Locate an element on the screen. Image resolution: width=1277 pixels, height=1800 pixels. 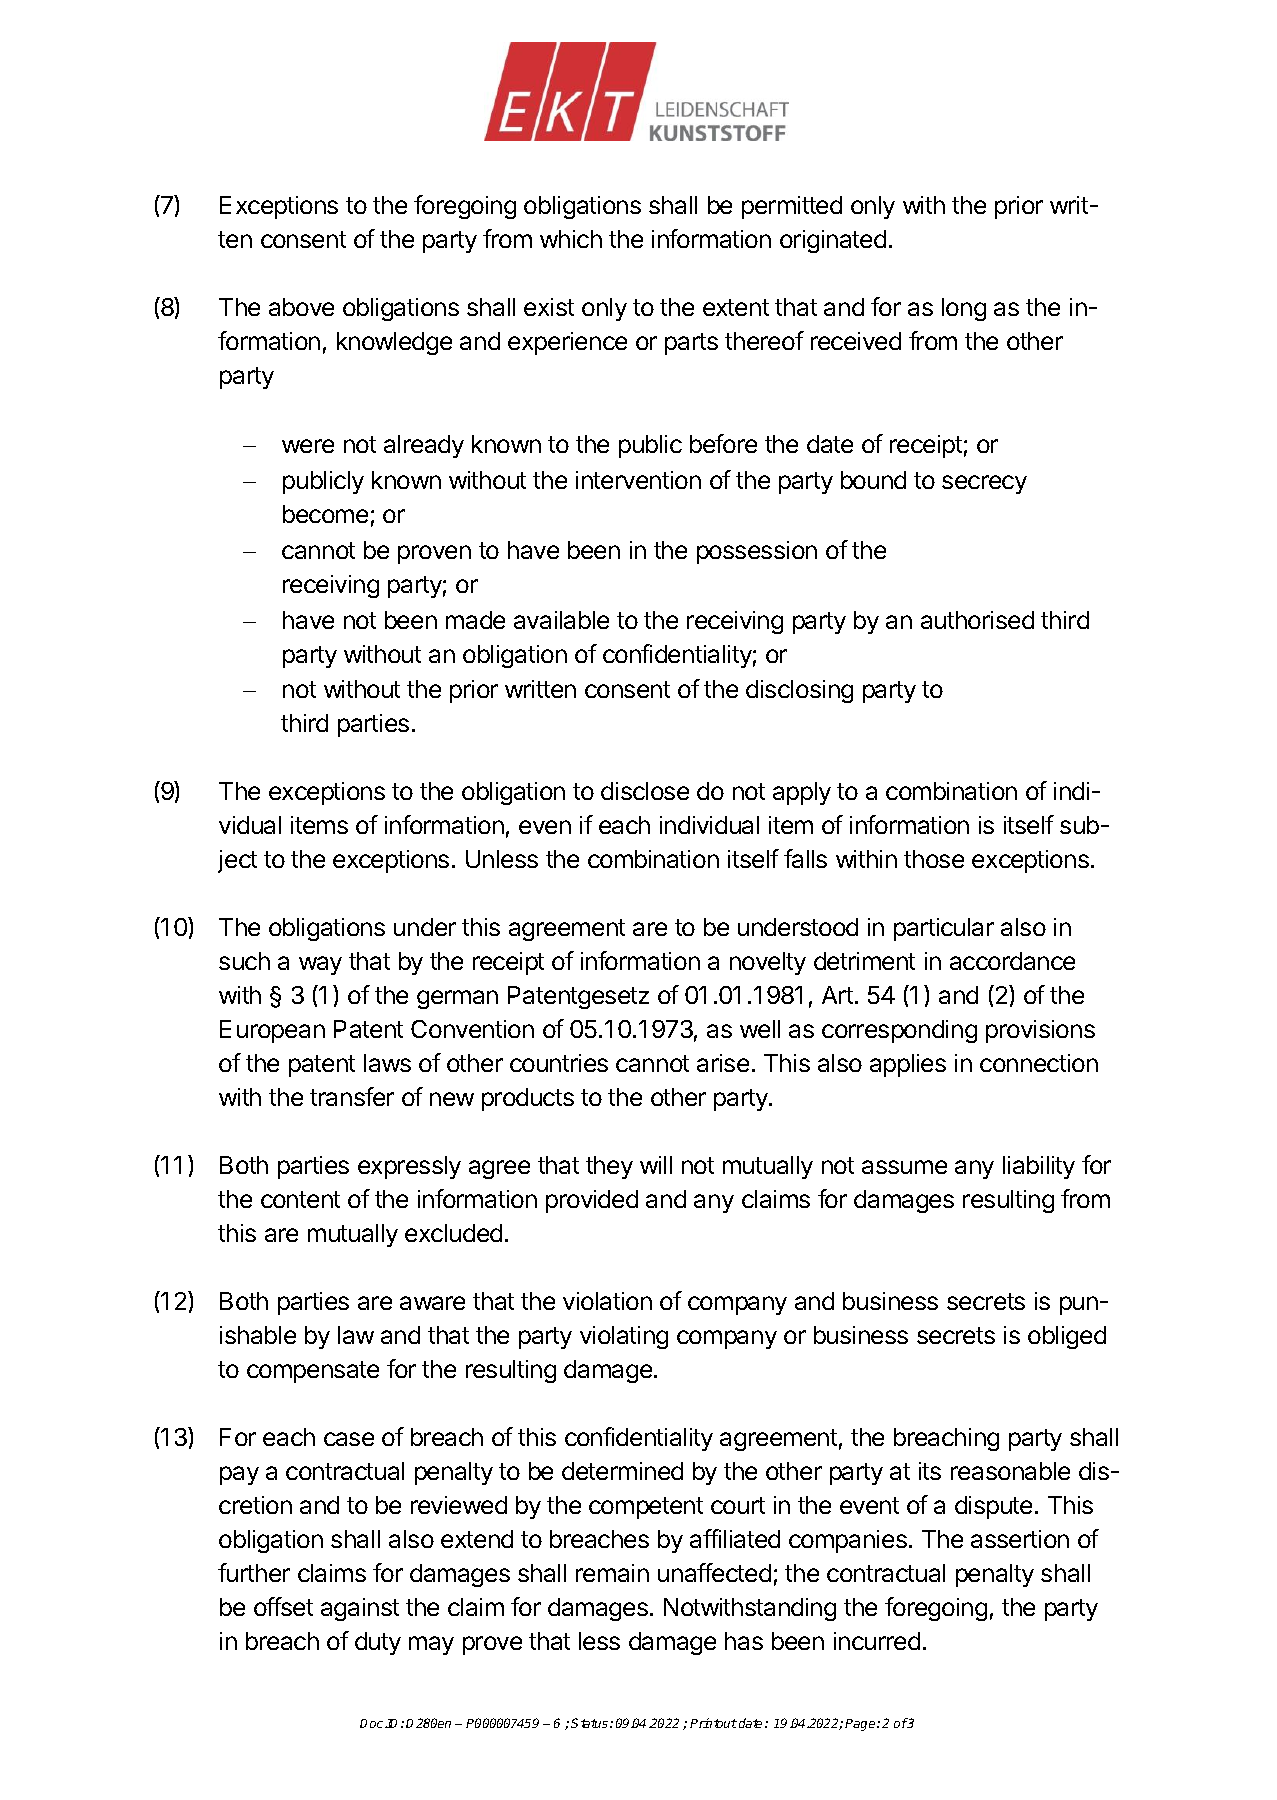
duty is located at coordinates (378, 1643).
